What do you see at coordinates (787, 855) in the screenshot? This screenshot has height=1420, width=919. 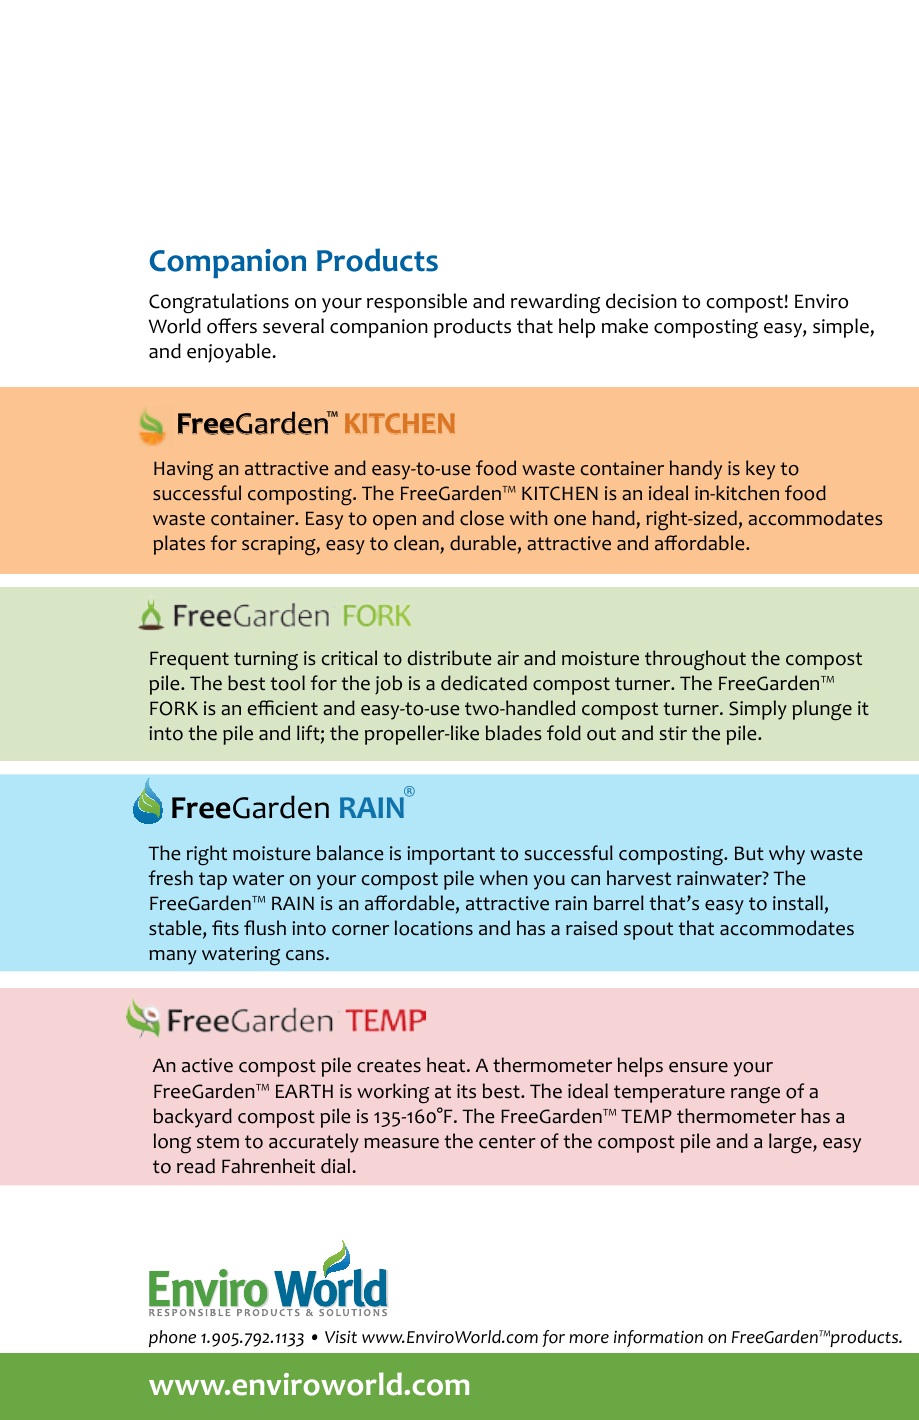 I see `why` at bounding box center [787, 855].
